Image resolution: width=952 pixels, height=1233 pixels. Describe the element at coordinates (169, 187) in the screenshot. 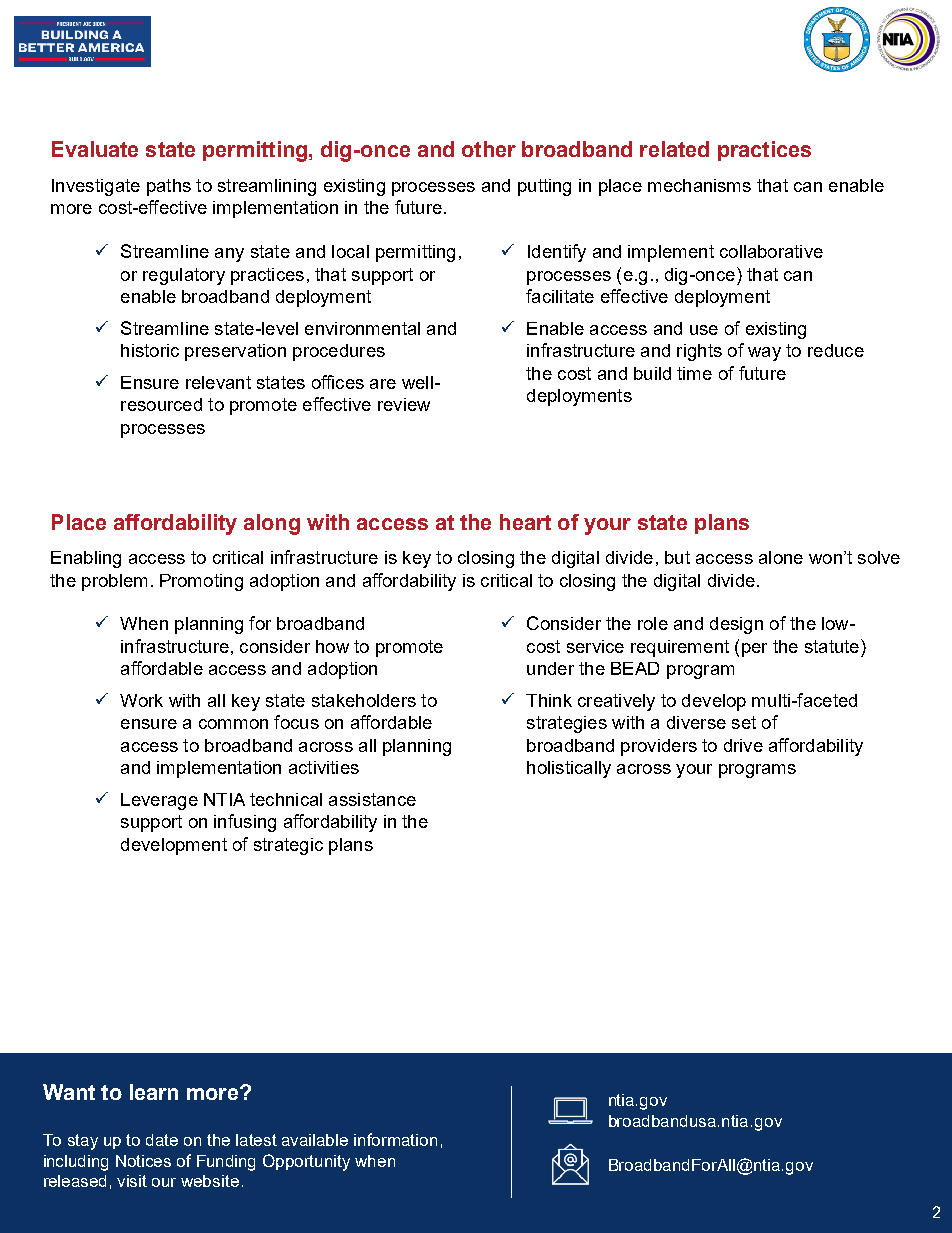

I see `paths` at that location.
